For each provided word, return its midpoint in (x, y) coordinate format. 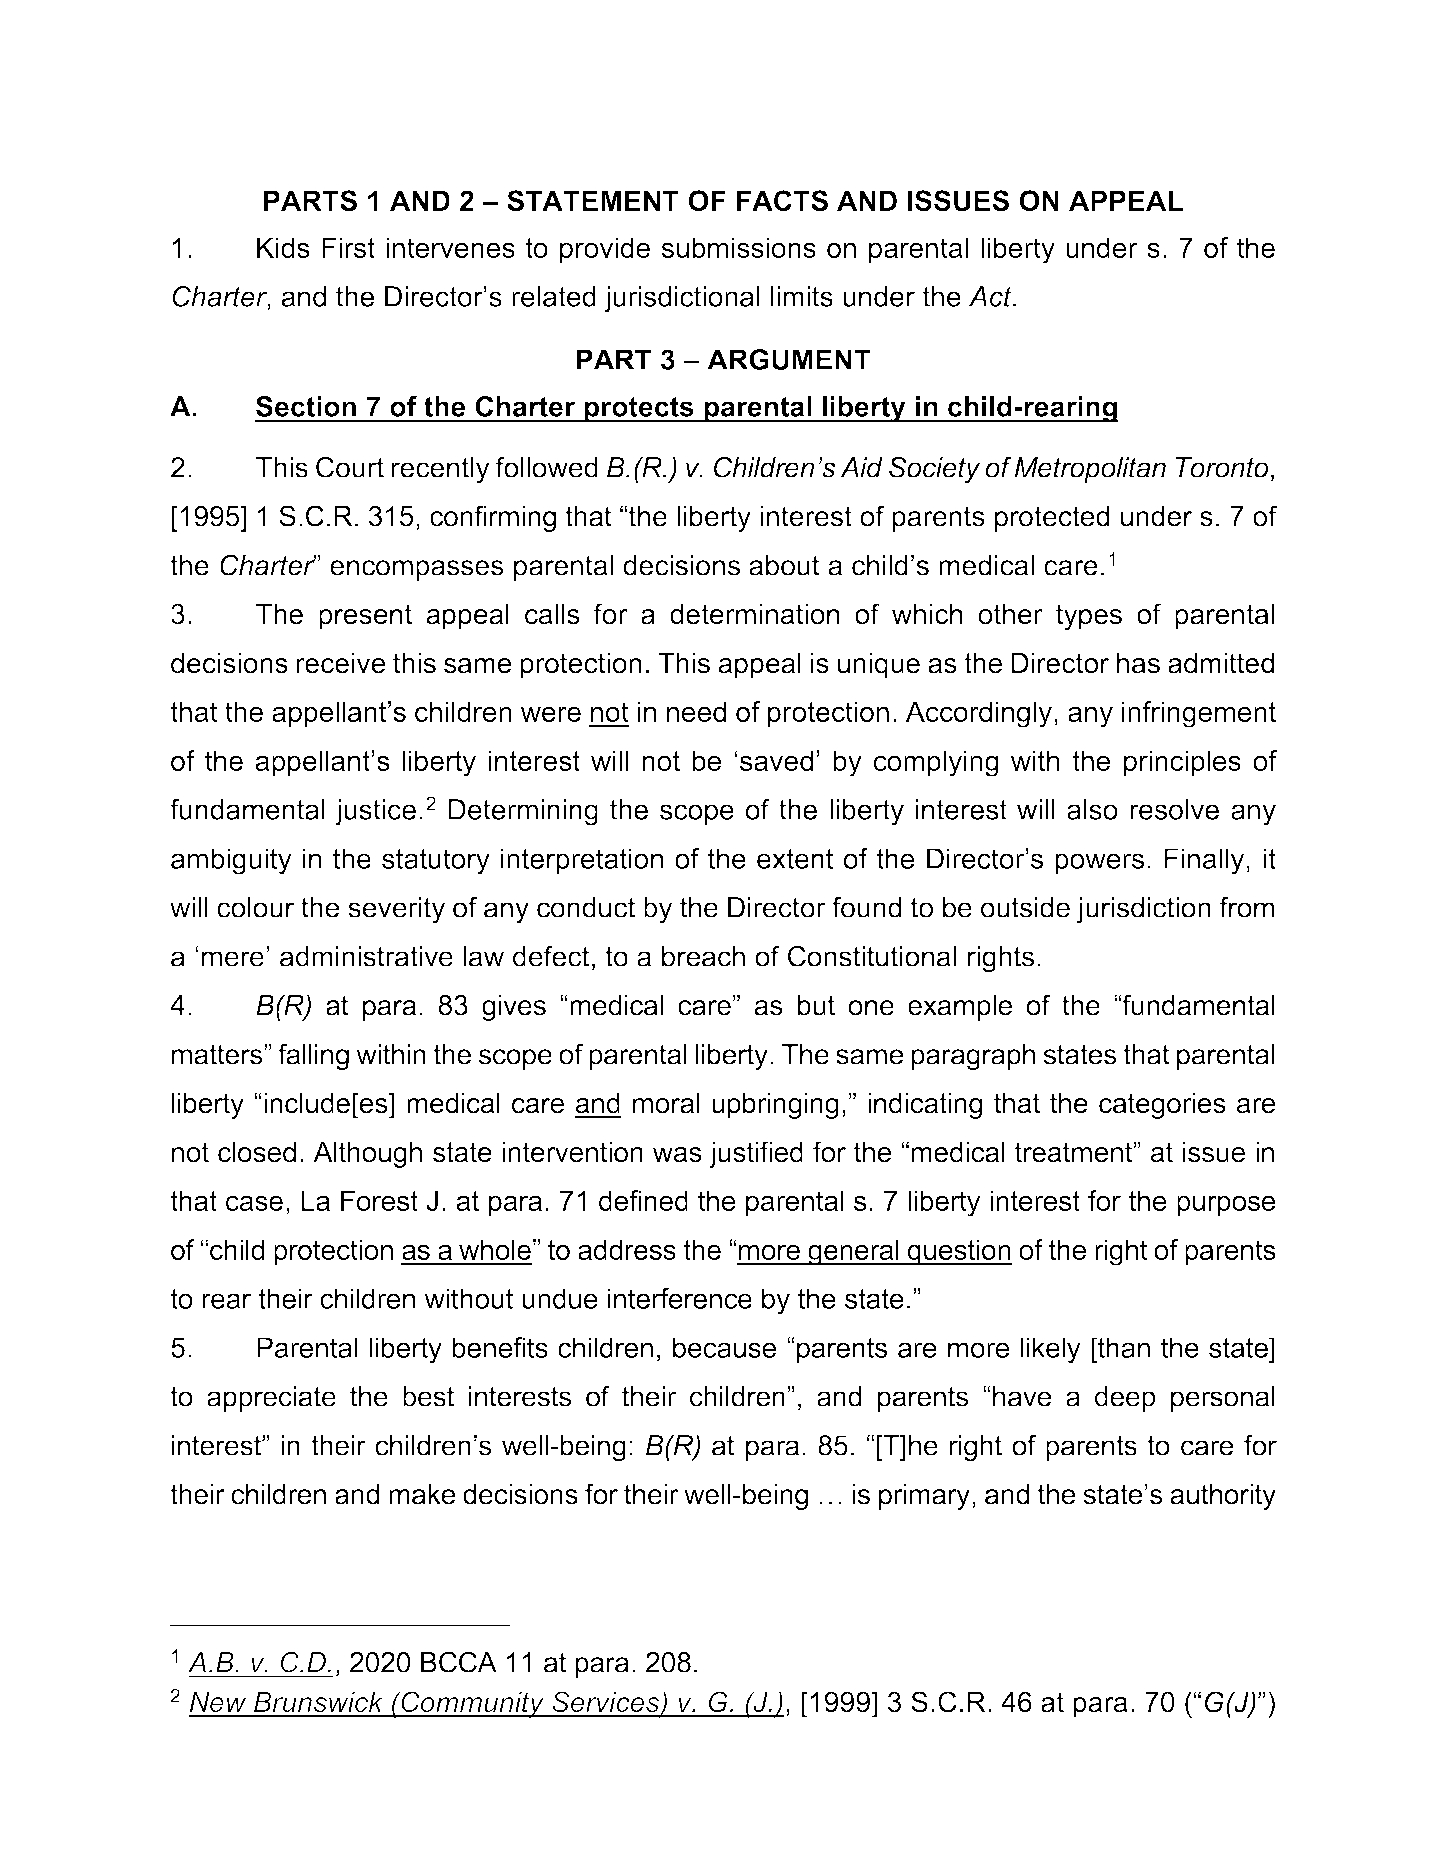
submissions (739, 247)
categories (1162, 1105)
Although (367, 1154)
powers (1099, 864)
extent (795, 859)
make (422, 1494)
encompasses (417, 570)
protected (1052, 519)
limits (802, 296)
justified (756, 1154)
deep (1125, 1399)
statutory (436, 862)
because (724, 1347)
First (348, 247)
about (784, 565)
